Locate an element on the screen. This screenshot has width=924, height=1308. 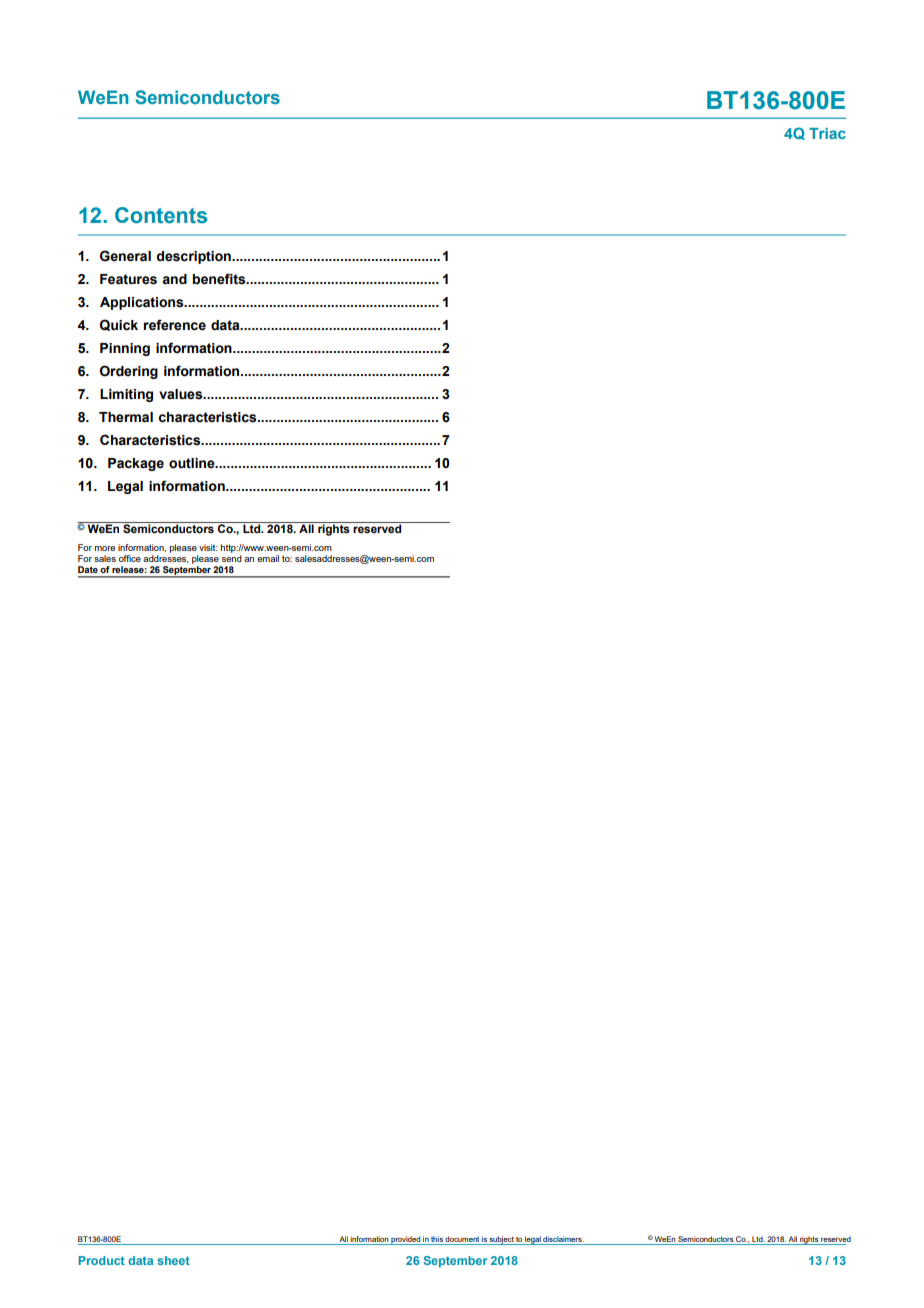
Contents is located at coordinates (161, 215).
